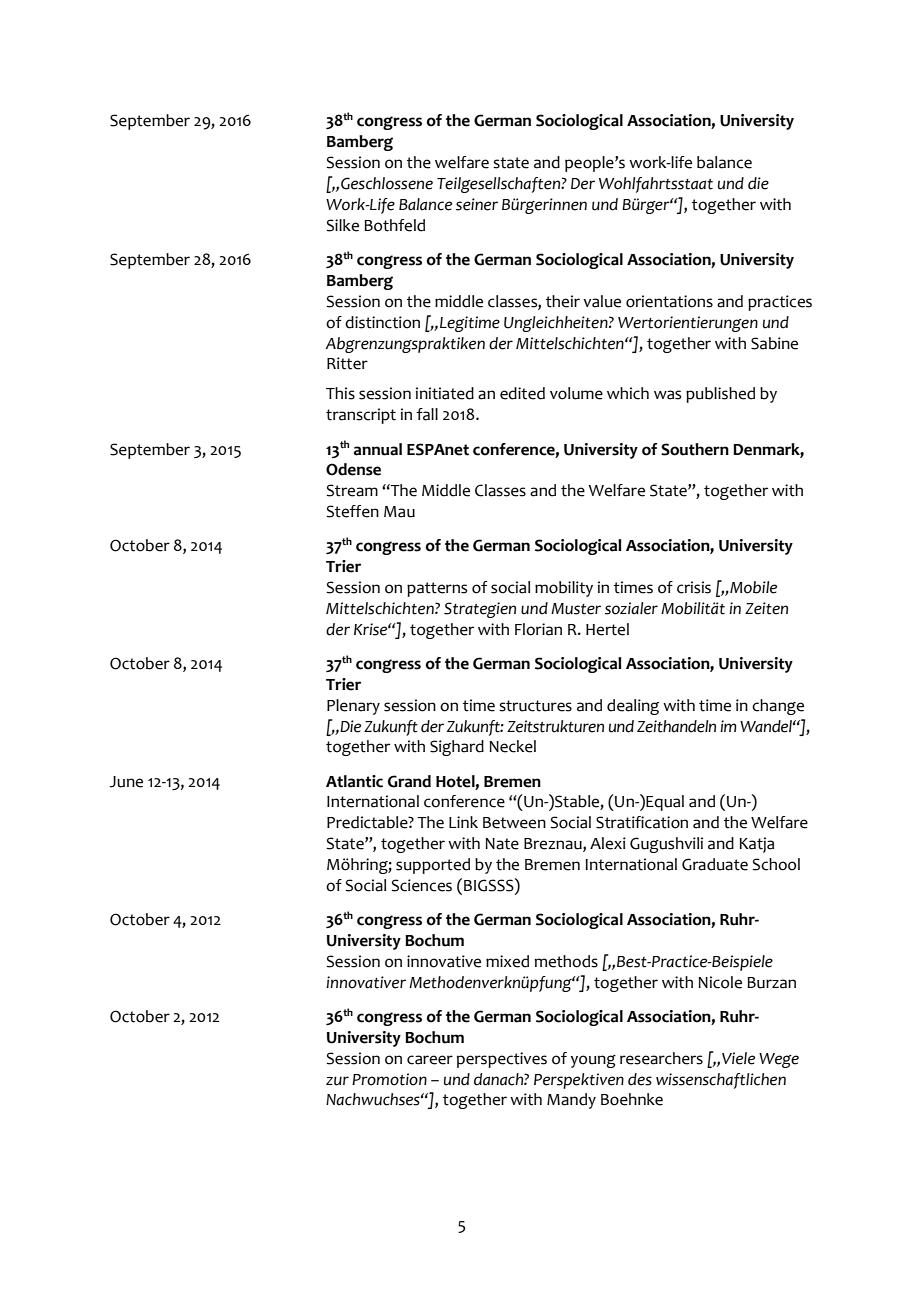  What do you see at coordinates (661, 1058) in the page?
I see `researchers` at bounding box center [661, 1058].
